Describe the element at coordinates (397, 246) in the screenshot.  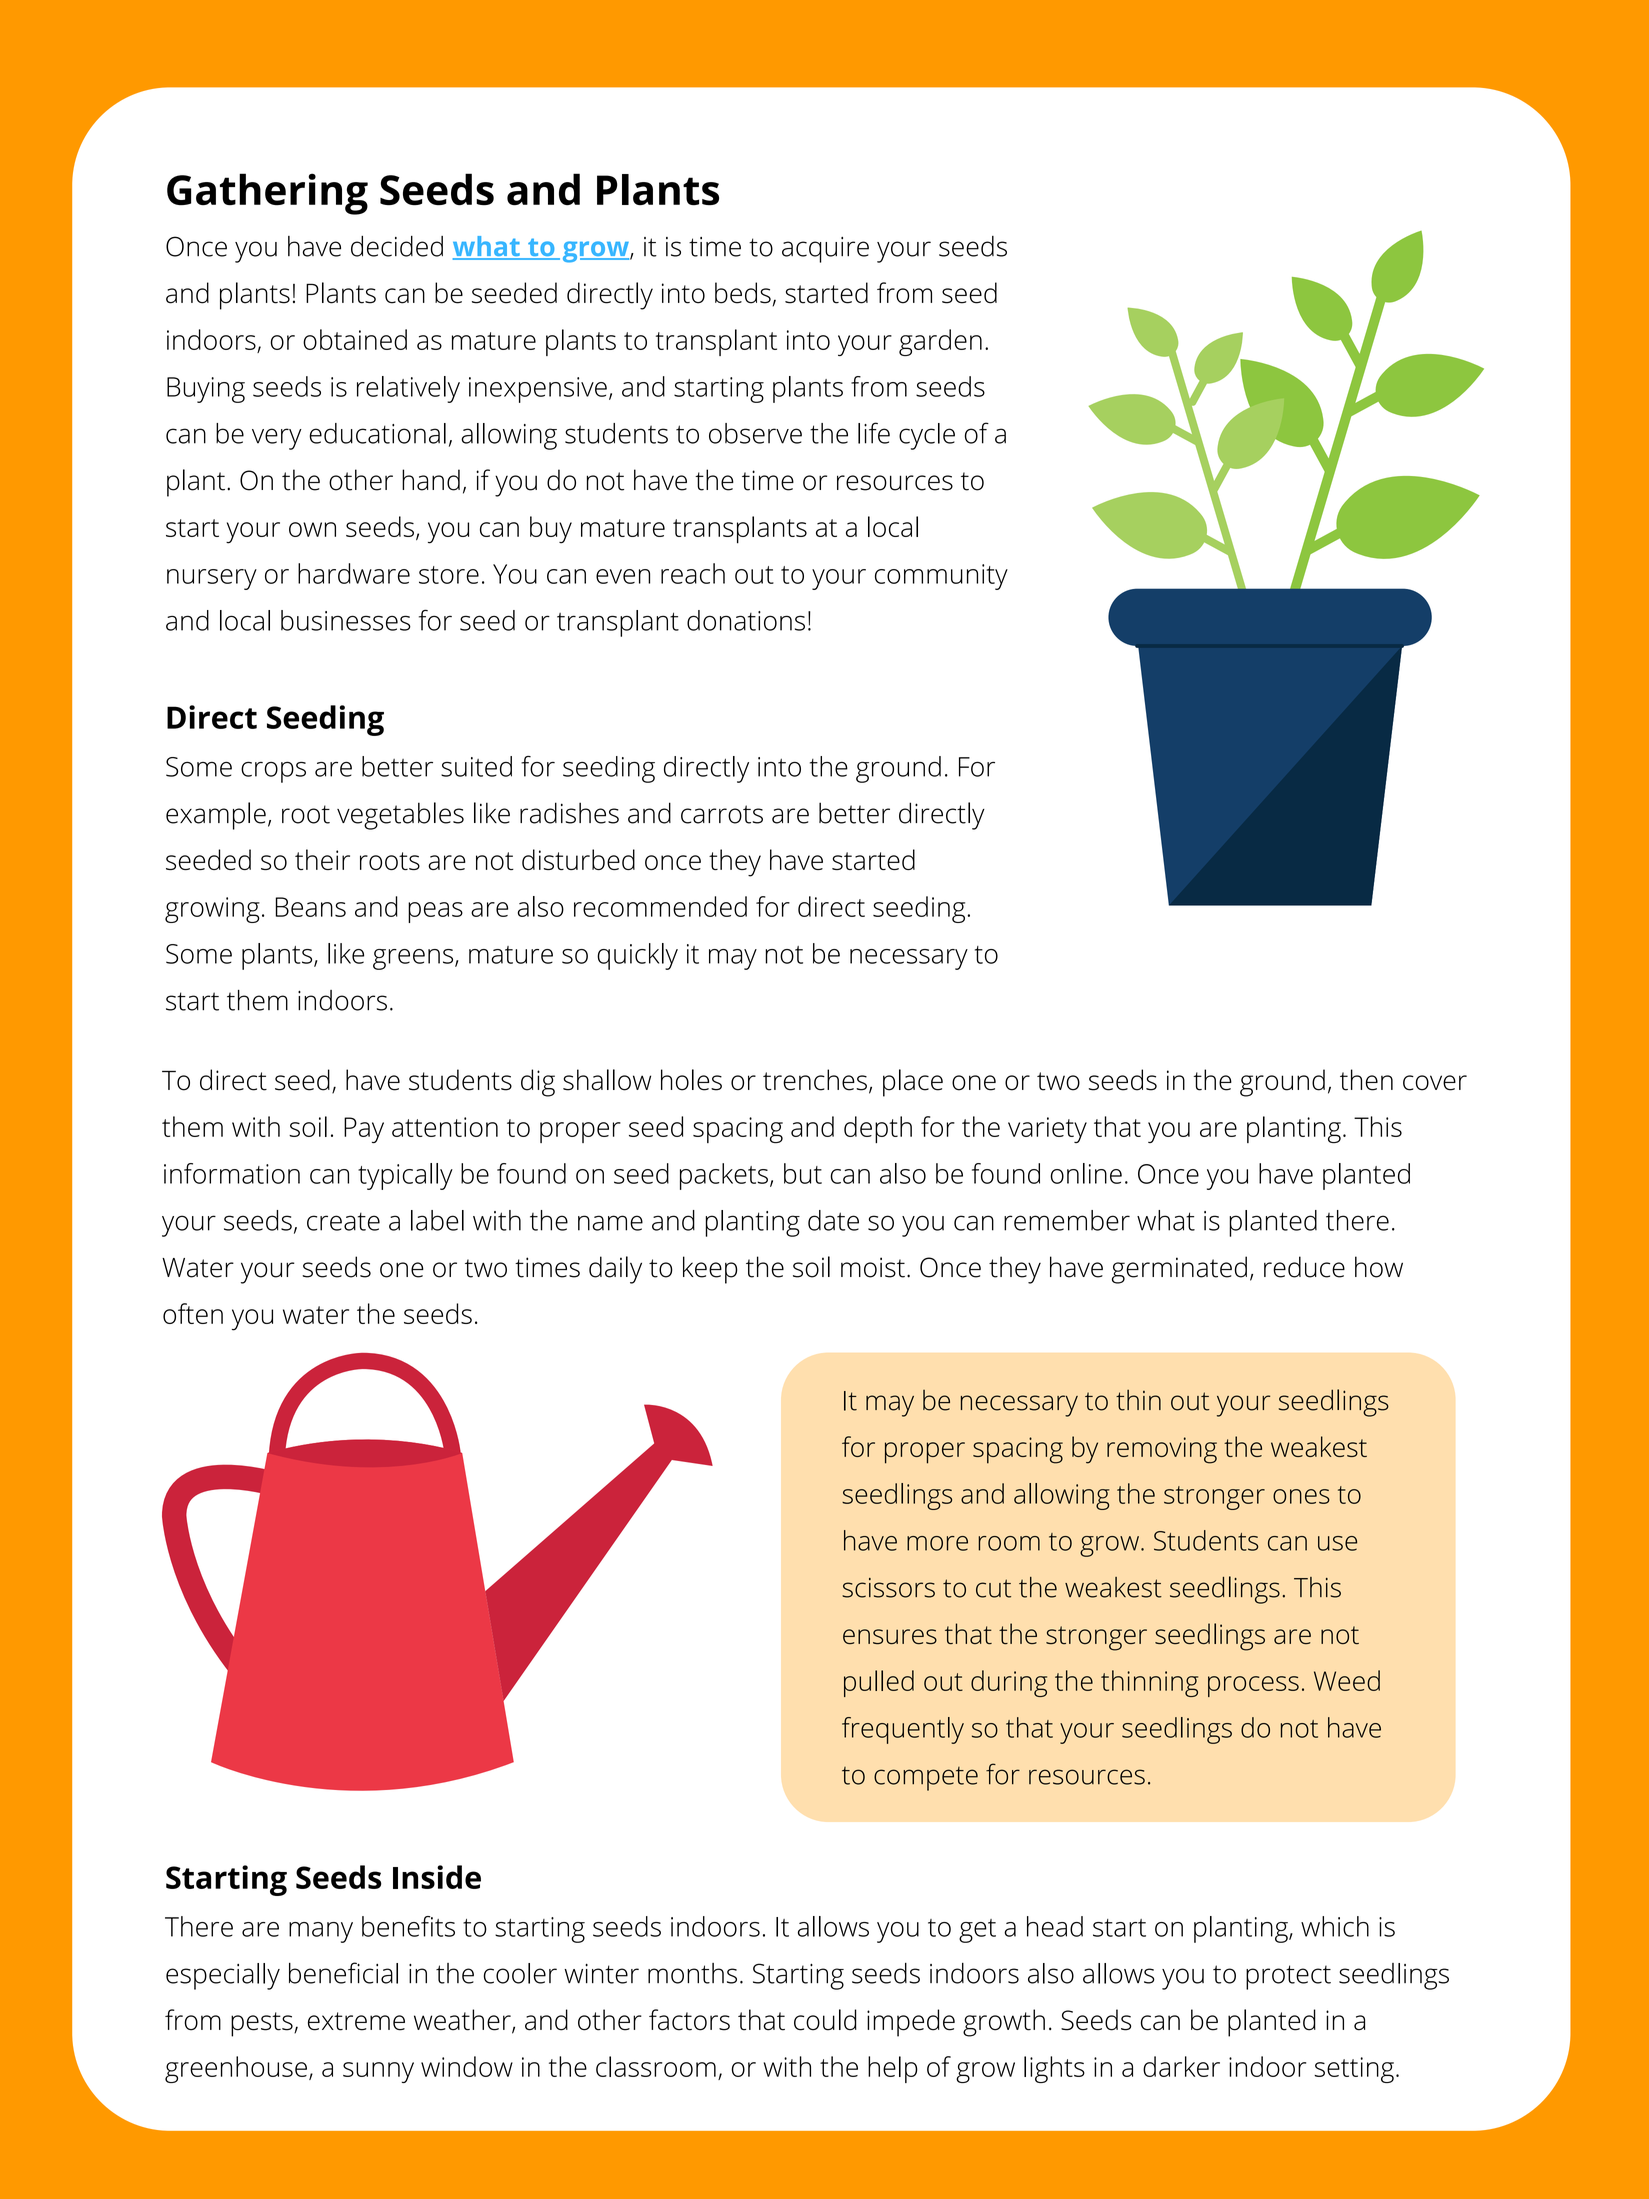
I see `decided` at that location.
